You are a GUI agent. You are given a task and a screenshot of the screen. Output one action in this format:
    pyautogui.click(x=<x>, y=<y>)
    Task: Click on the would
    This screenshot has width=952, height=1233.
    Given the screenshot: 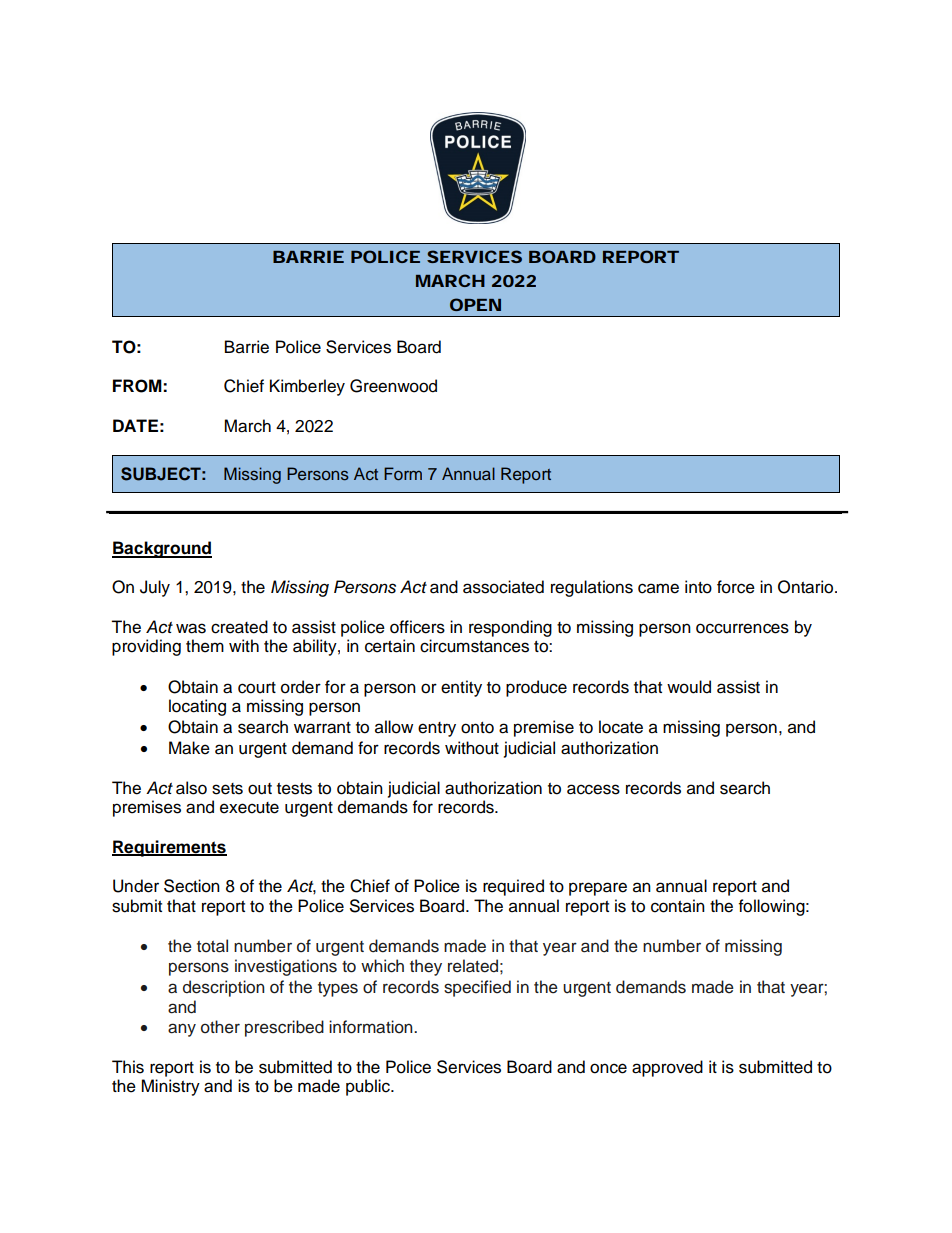 What is the action you would take?
    pyautogui.click(x=689, y=687)
